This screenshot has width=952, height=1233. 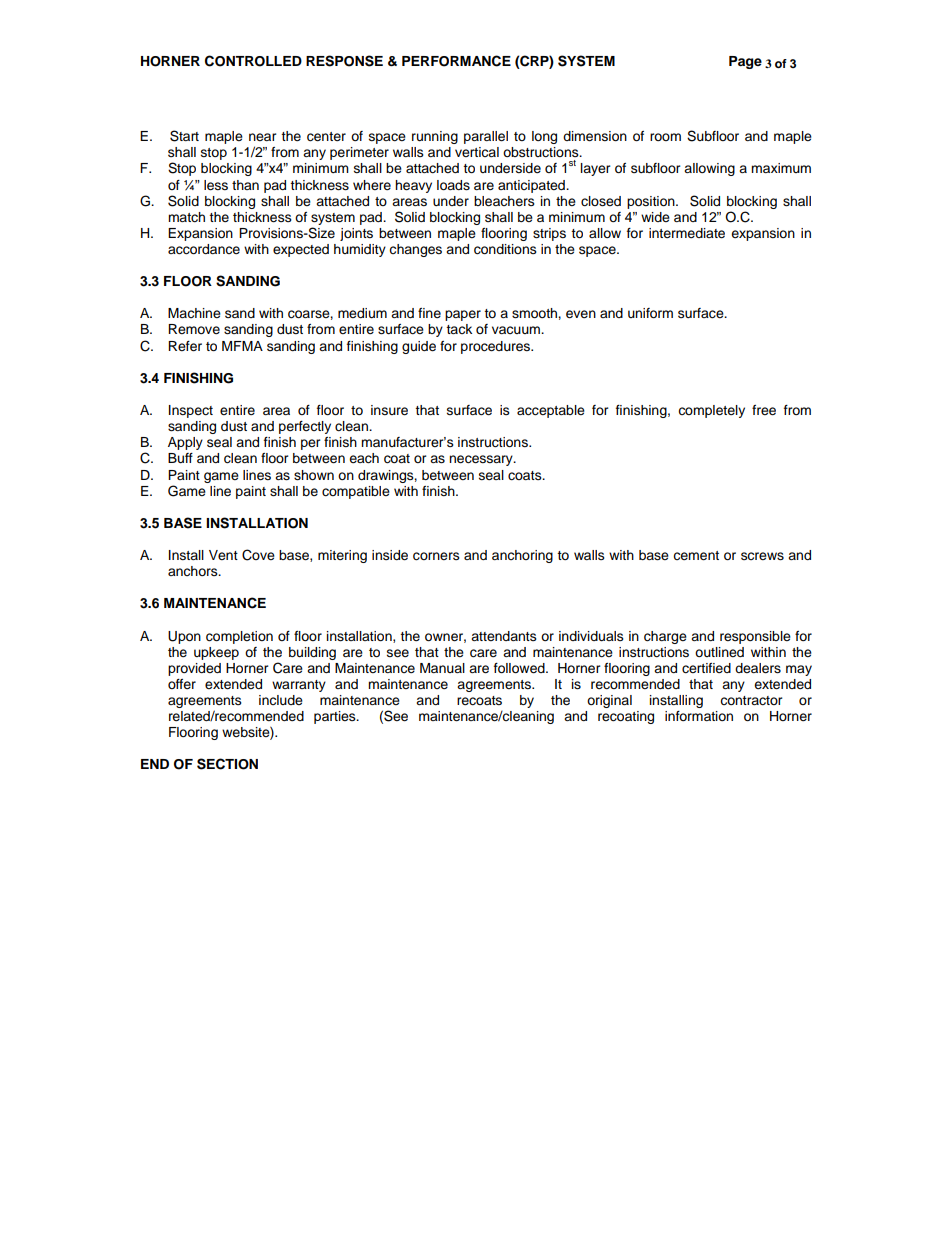 I want to click on perfectly, so click(x=305, y=427).
